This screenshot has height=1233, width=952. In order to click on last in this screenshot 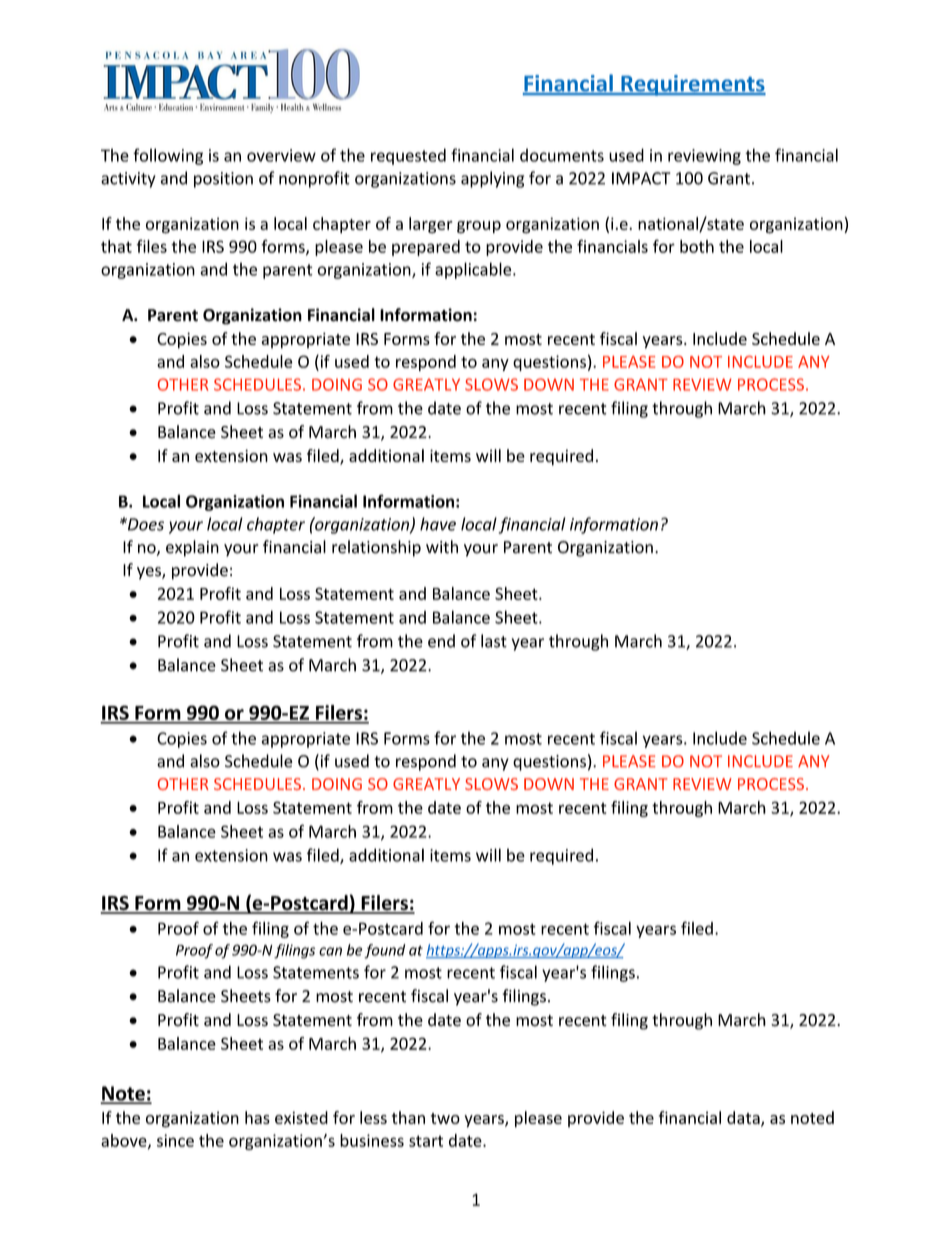, I will do `click(494, 641)`.
